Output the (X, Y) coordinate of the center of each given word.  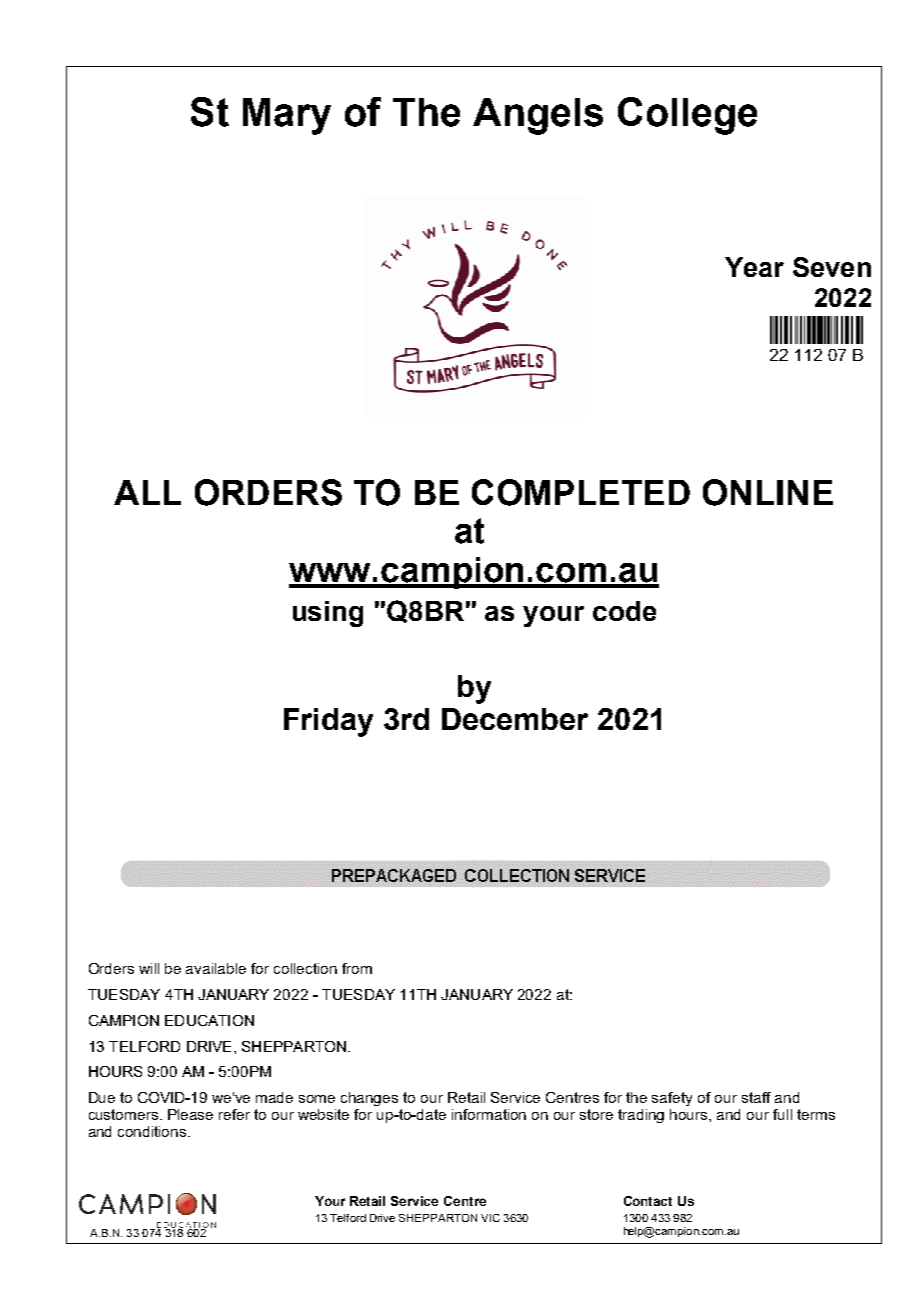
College (687, 116)
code (624, 611)
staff (756, 1097)
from (357, 968)
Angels (538, 116)
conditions (153, 1131)
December (515, 719)
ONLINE (768, 492)
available (216, 968)
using (328, 614)
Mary (287, 116)
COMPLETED (581, 492)
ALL (147, 492)
